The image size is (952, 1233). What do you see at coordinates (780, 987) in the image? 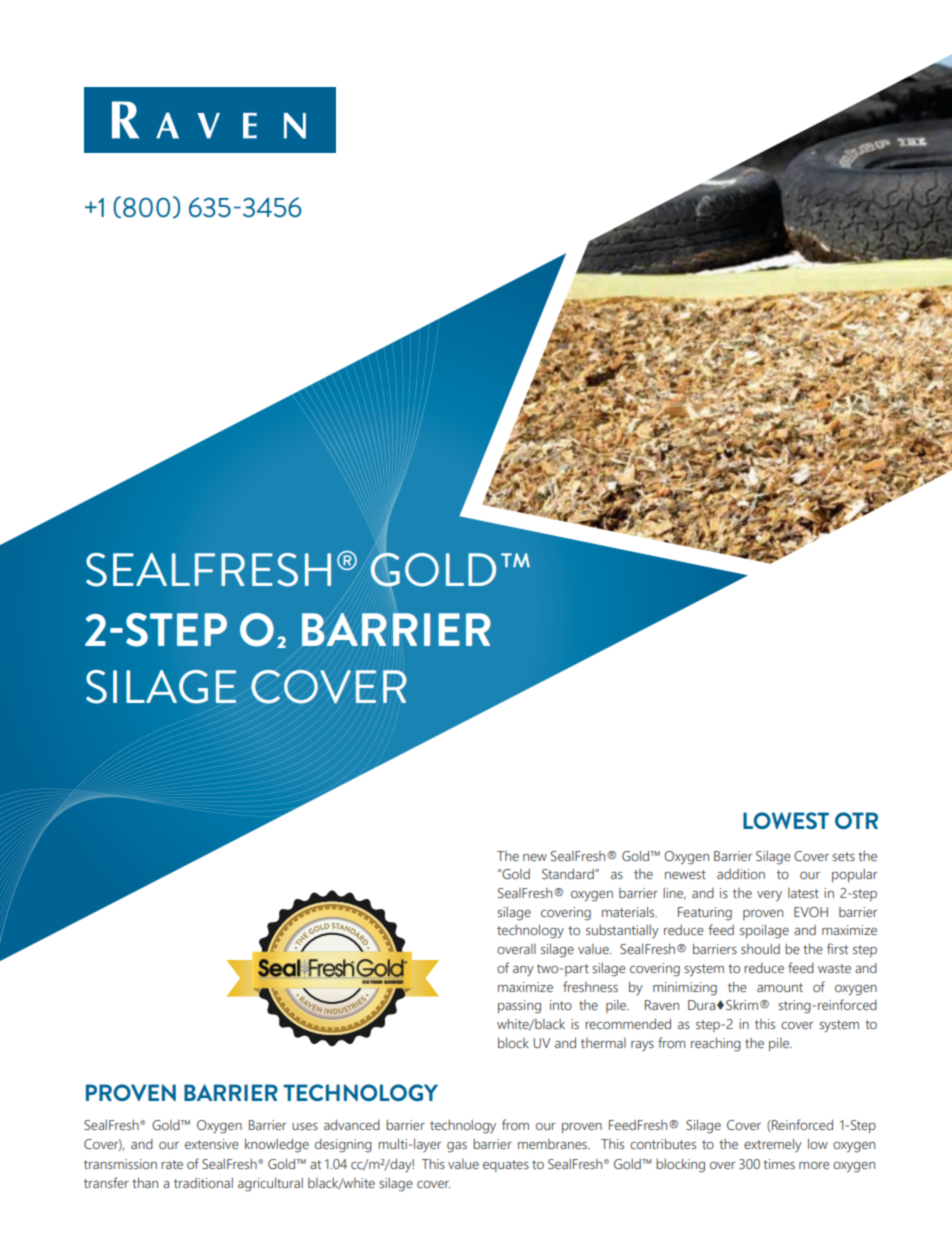
I see `amount` at bounding box center [780, 987].
